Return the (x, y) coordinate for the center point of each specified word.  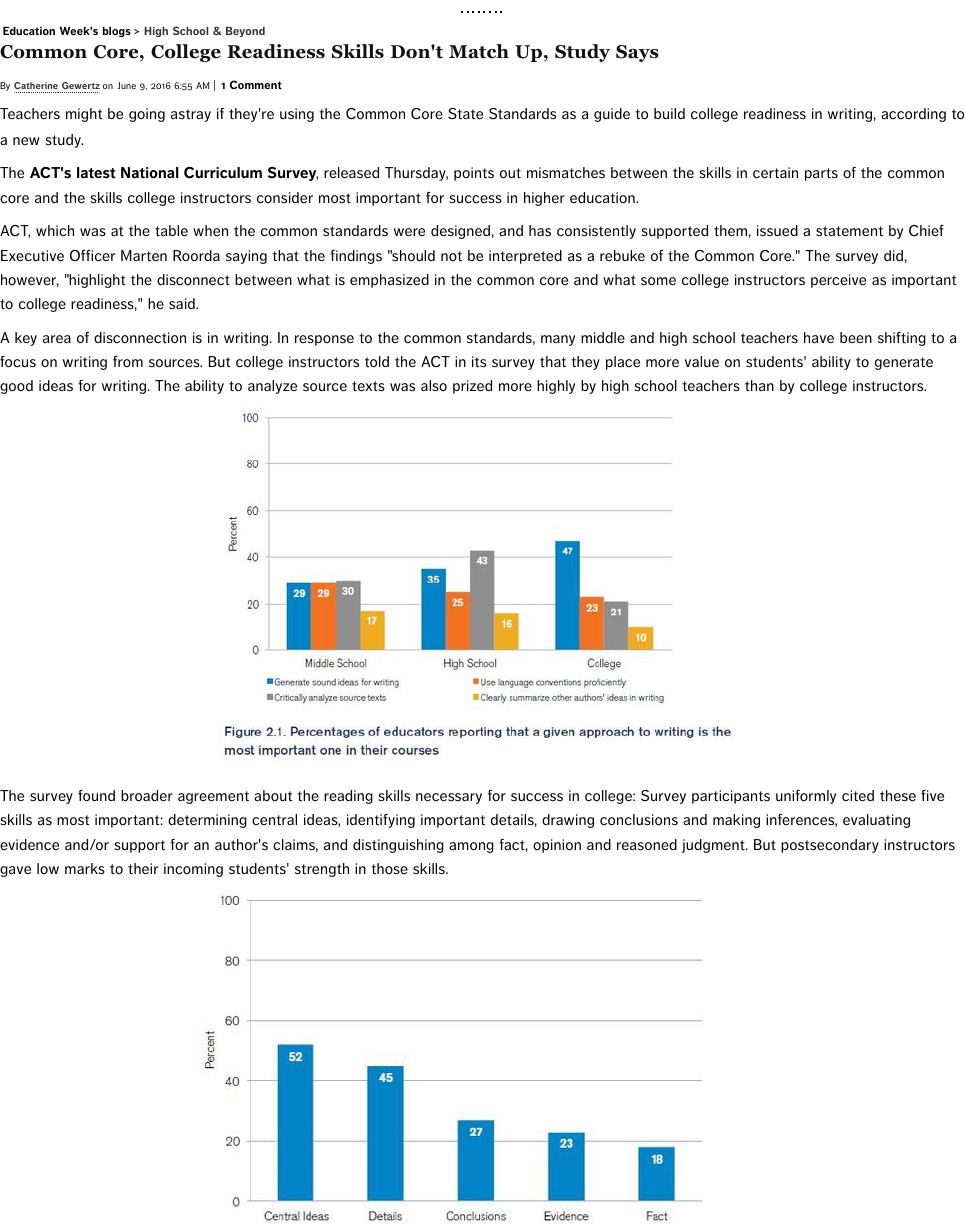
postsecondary (830, 846)
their (143, 869)
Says (637, 53)
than (759, 385)
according (913, 115)
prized (472, 387)
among (471, 847)
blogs (117, 32)
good (16, 387)
